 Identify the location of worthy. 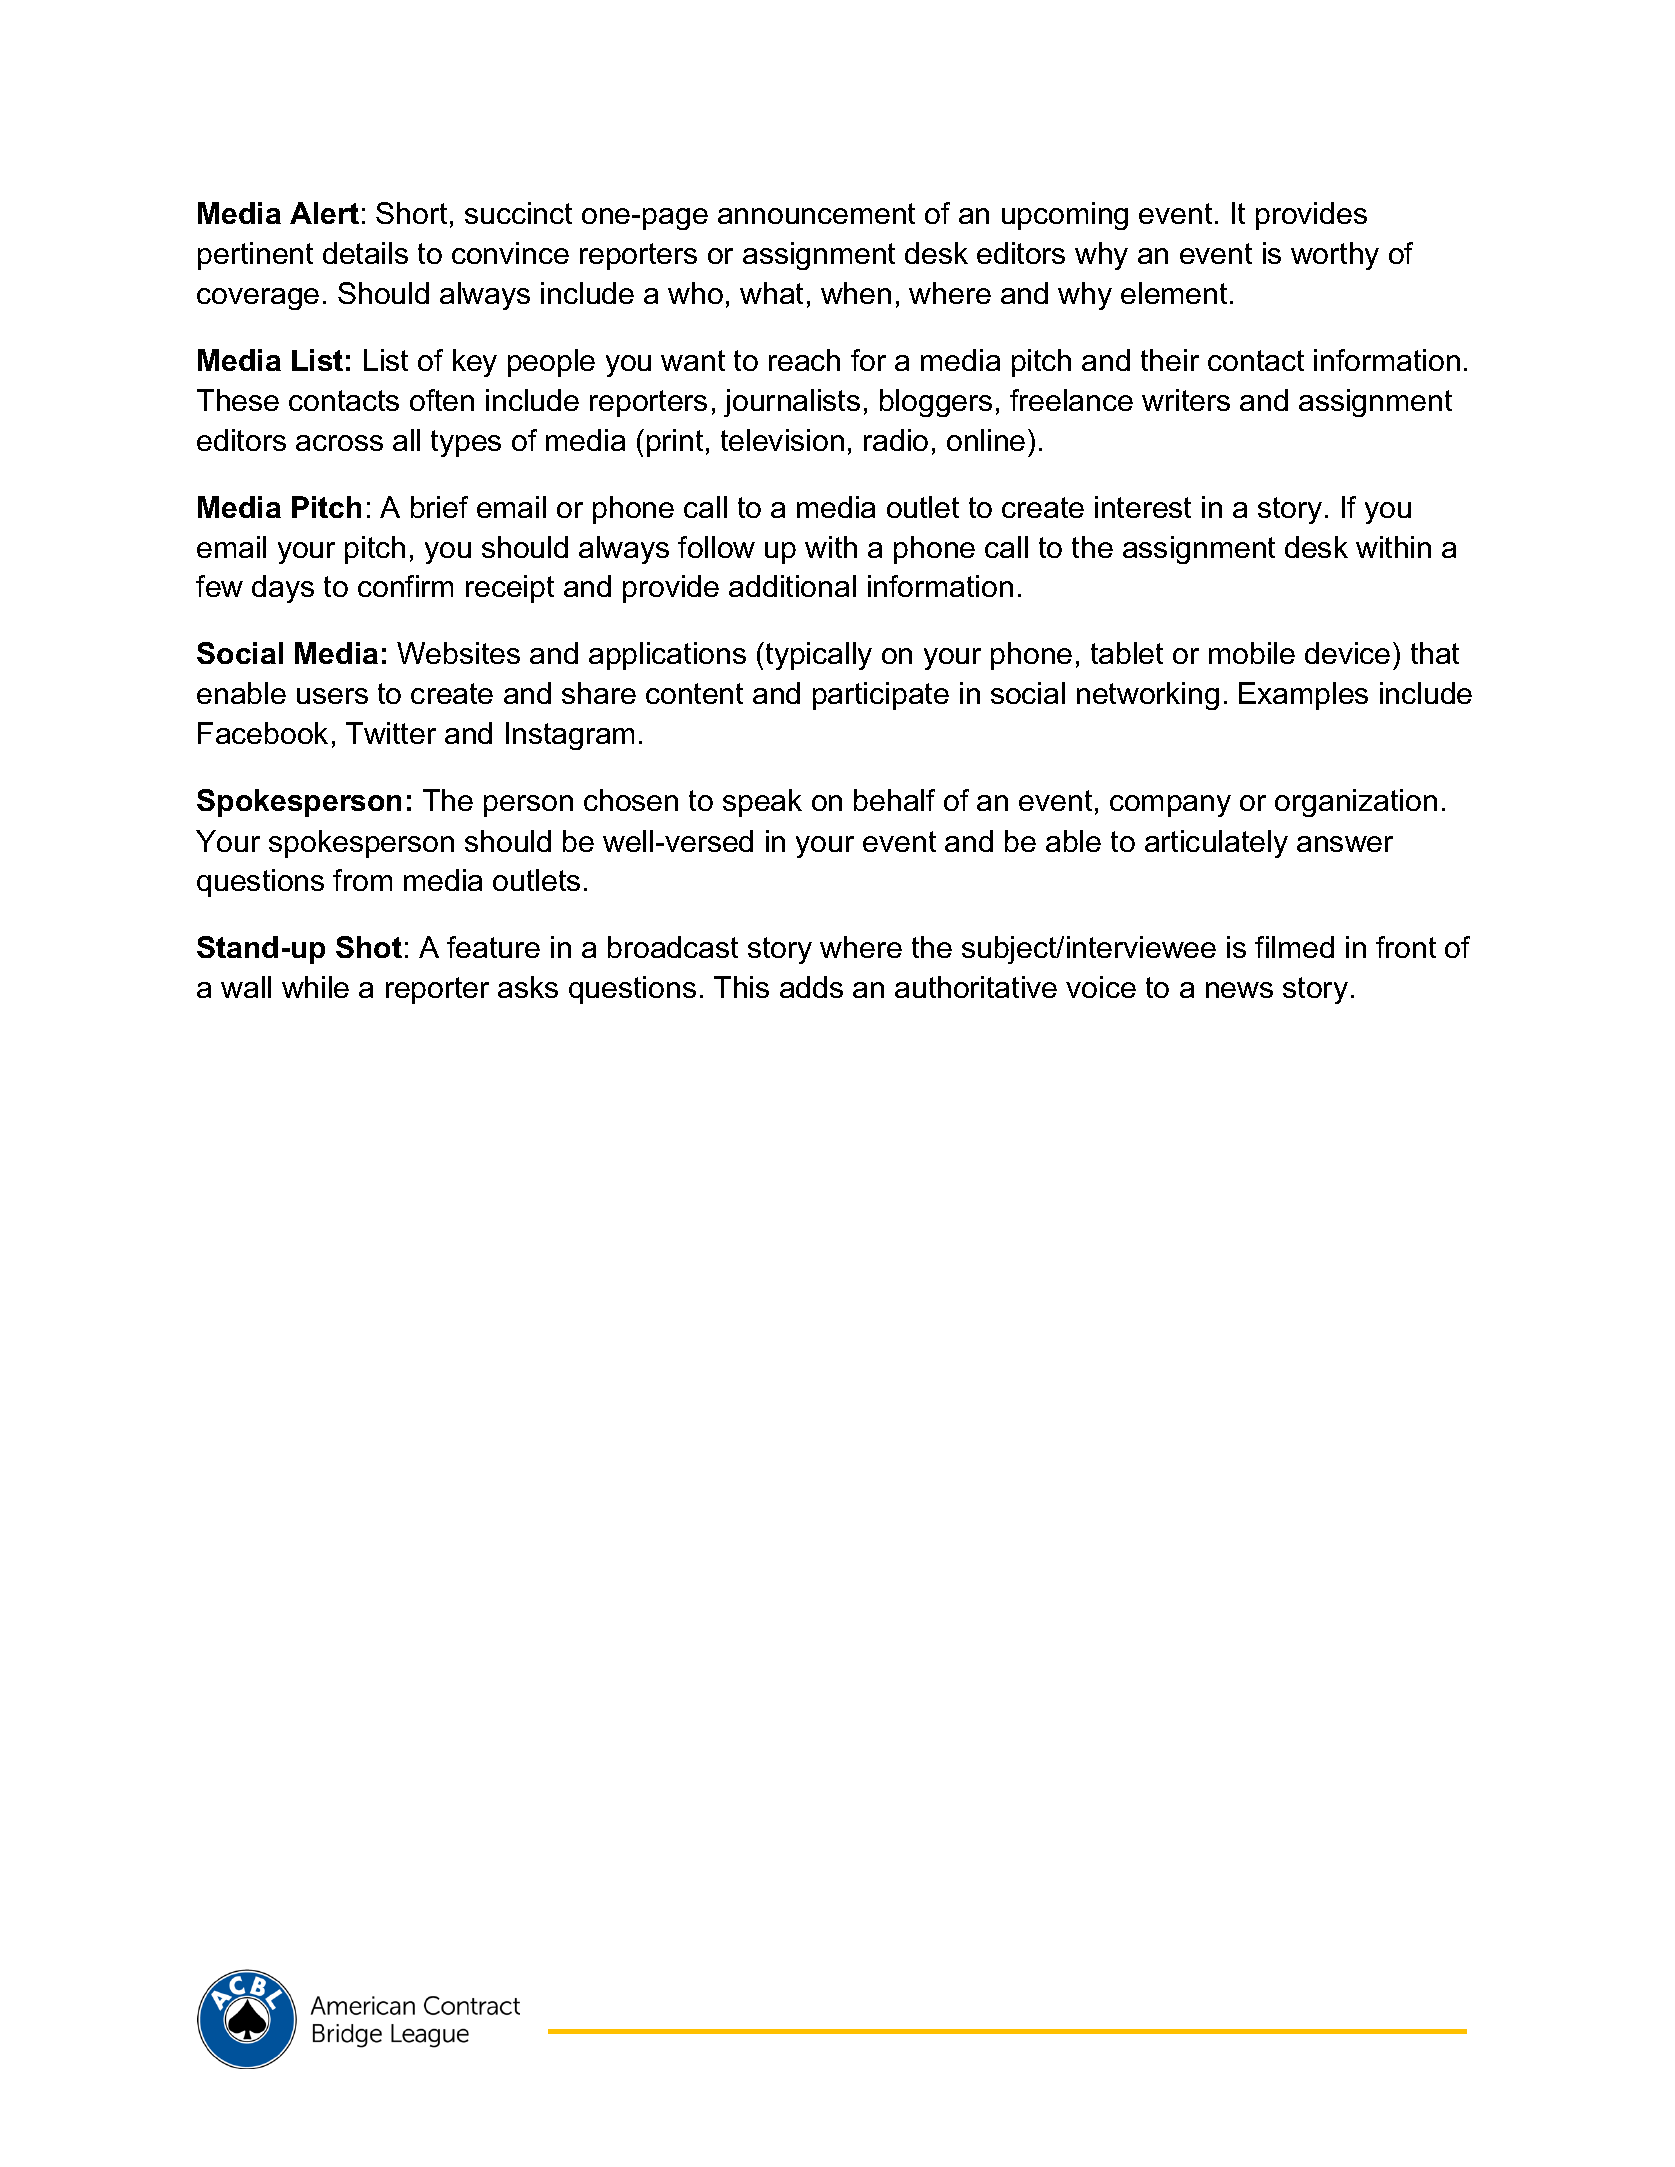
(1335, 256).
